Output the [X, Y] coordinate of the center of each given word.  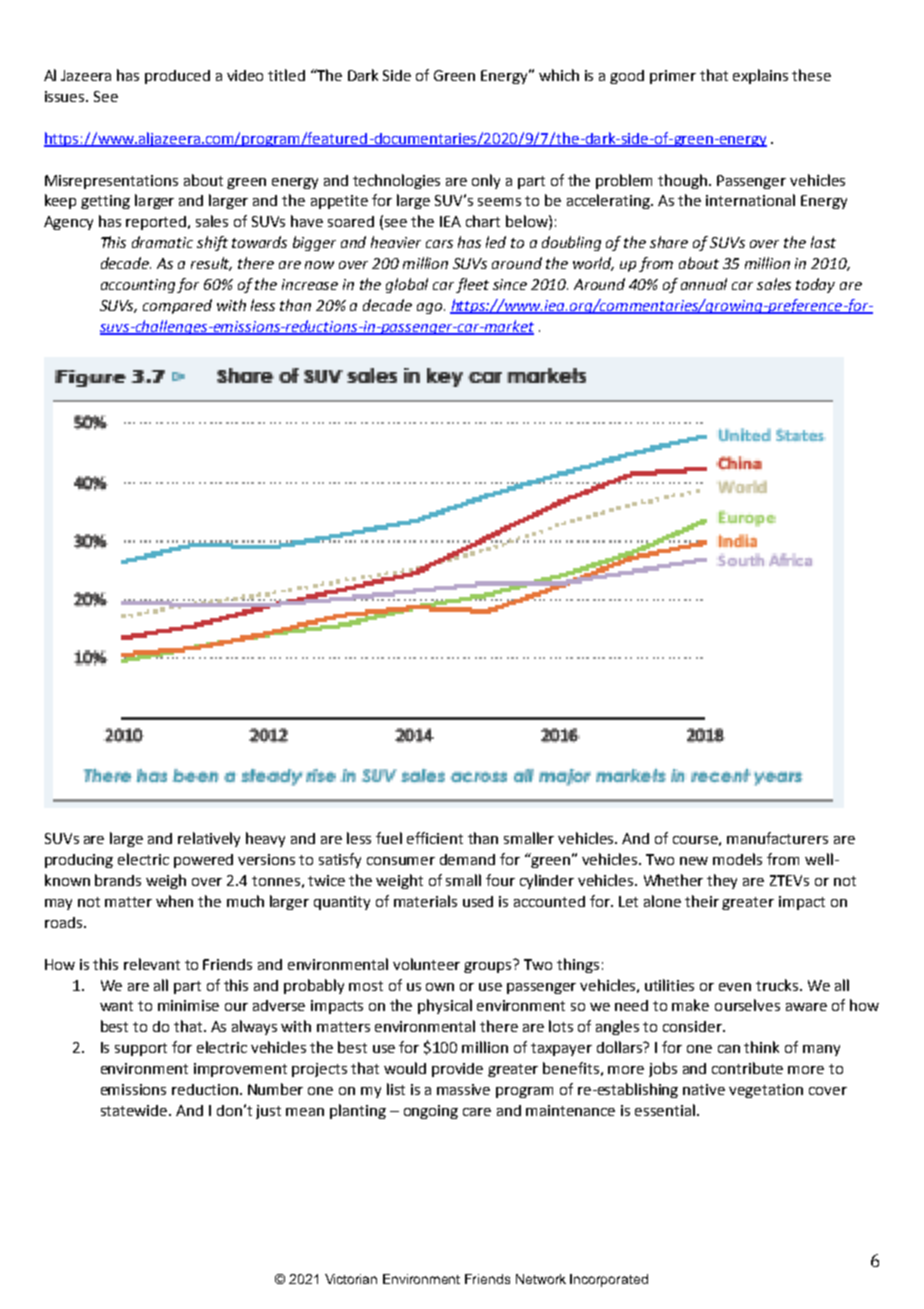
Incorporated [609, 1280]
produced [177, 77]
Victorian [351, 1279]
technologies [396, 181]
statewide [135, 1110]
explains [760, 76]
